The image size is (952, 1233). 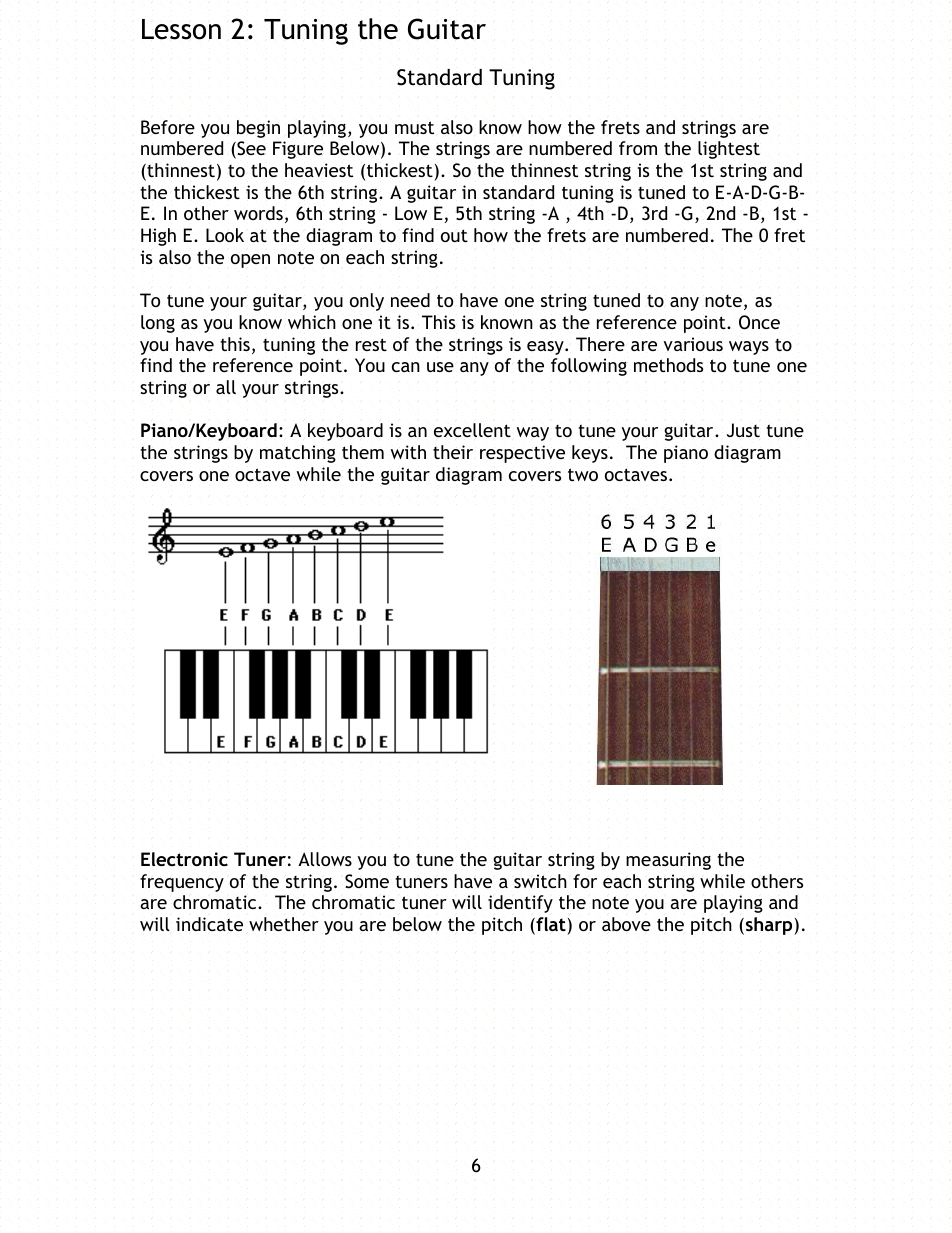 What do you see at coordinates (729, 150) in the page?
I see `lightest` at bounding box center [729, 150].
